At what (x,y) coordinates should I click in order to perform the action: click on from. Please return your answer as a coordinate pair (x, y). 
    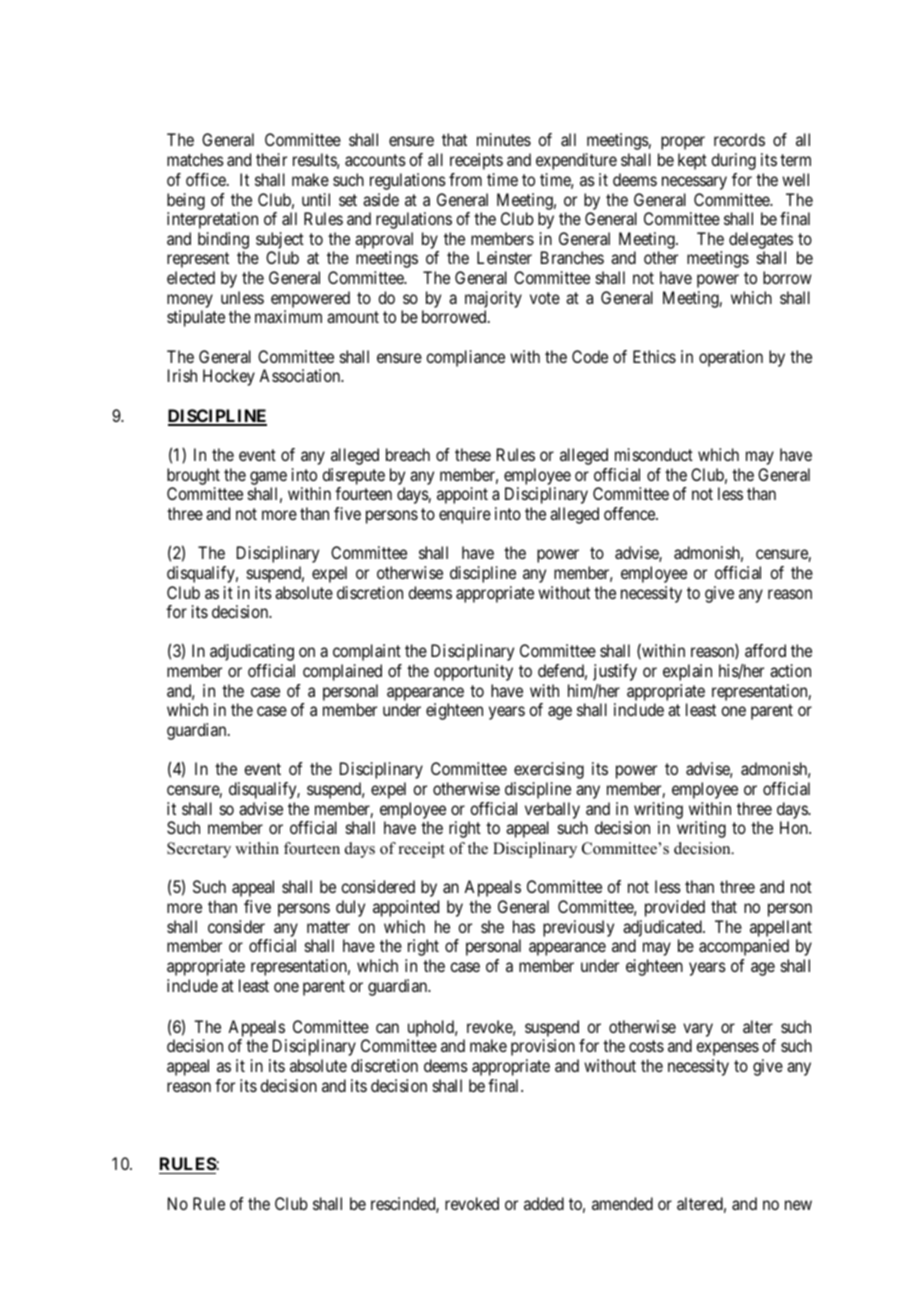
    Looking at the image, I should click on (465, 179).
